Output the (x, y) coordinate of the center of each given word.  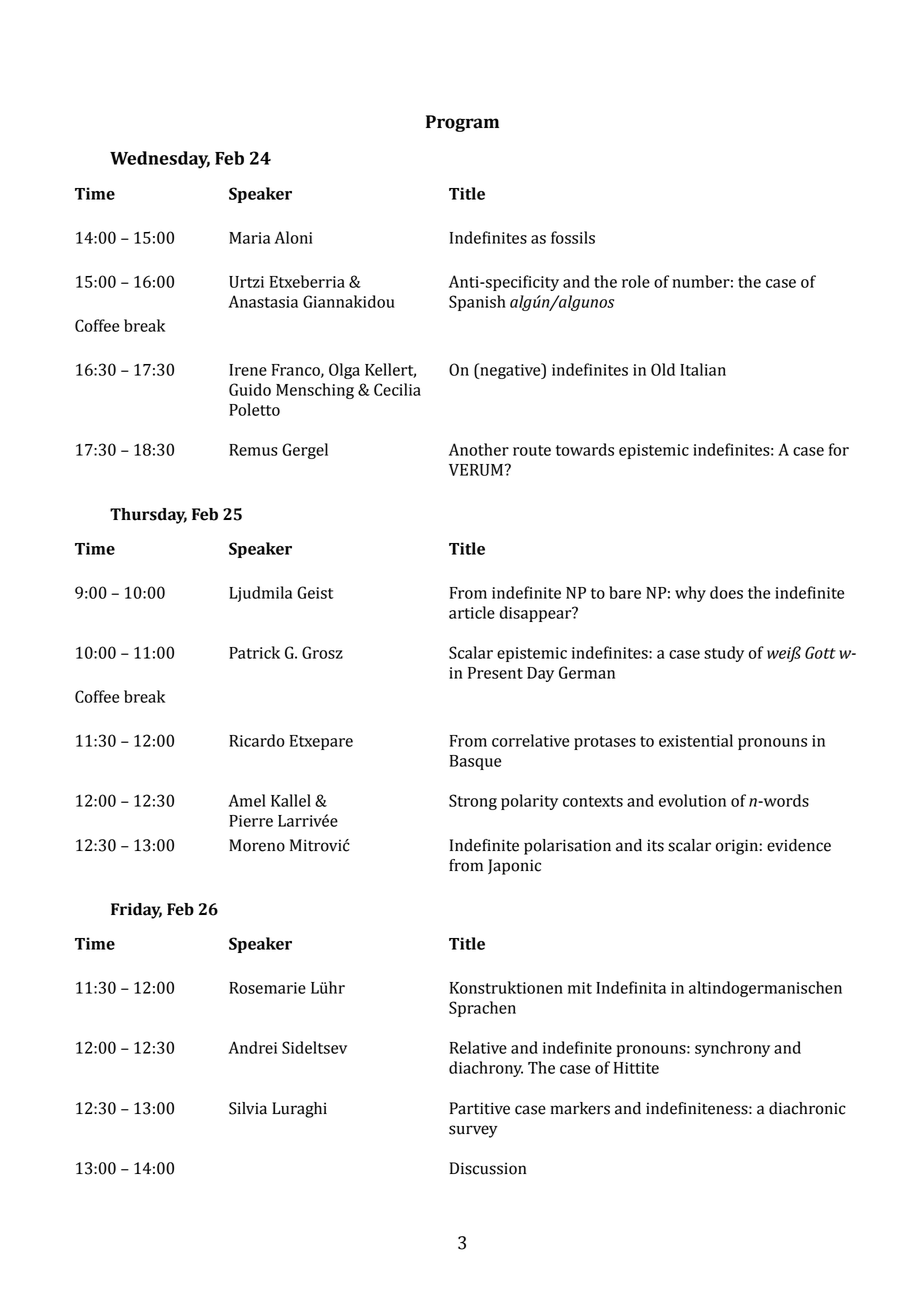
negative (510, 371)
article (472, 612)
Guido (250, 389)
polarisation (567, 847)
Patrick (254, 652)
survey (473, 1131)
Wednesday (160, 160)
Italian (703, 369)
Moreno (257, 845)
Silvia (248, 1108)
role (636, 281)
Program (462, 123)
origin (737, 847)
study (724, 654)
